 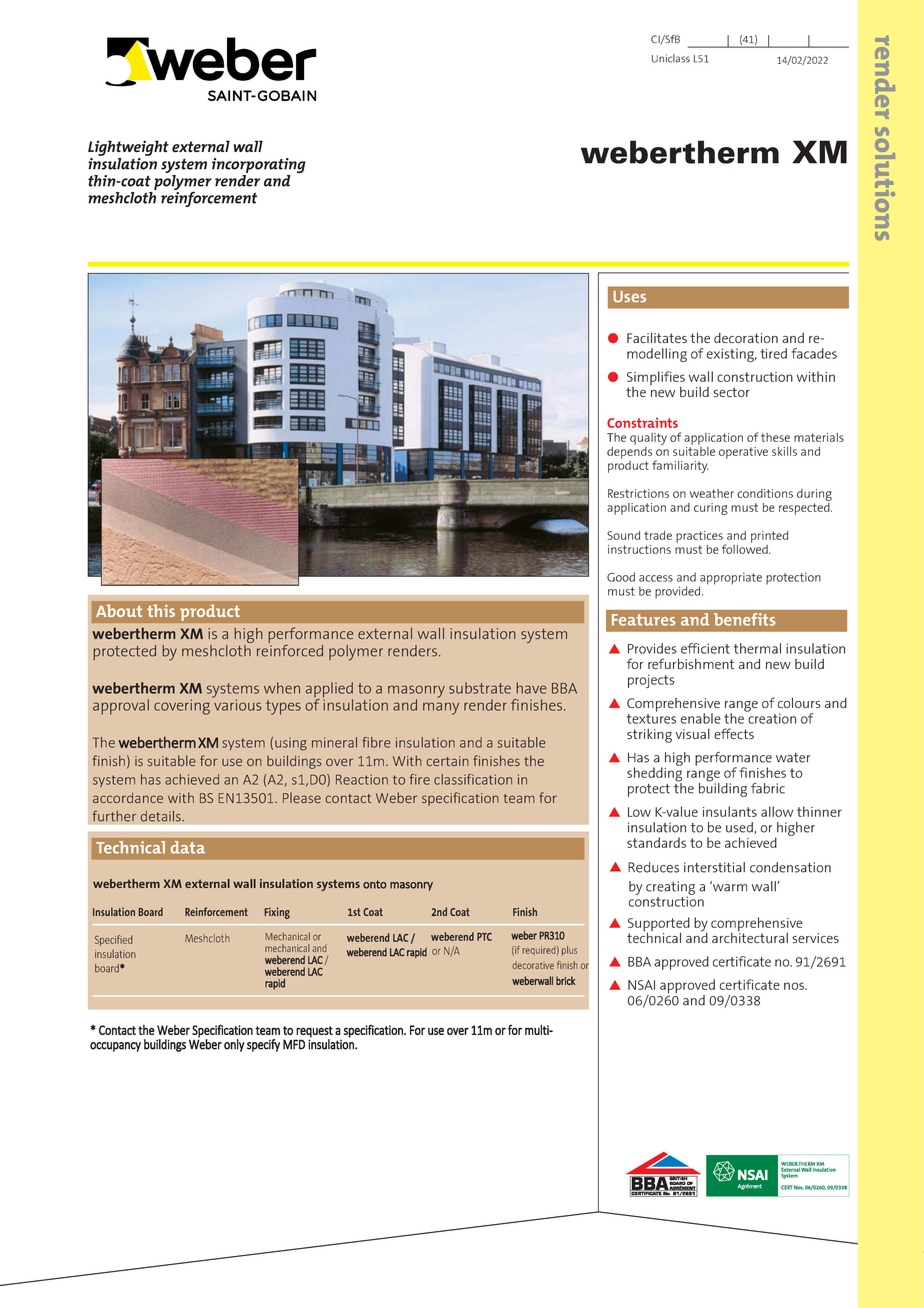 What do you see at coordinates (234, 1045) in the screenshot?
I see `only` at bounding box center [234, 1045].
